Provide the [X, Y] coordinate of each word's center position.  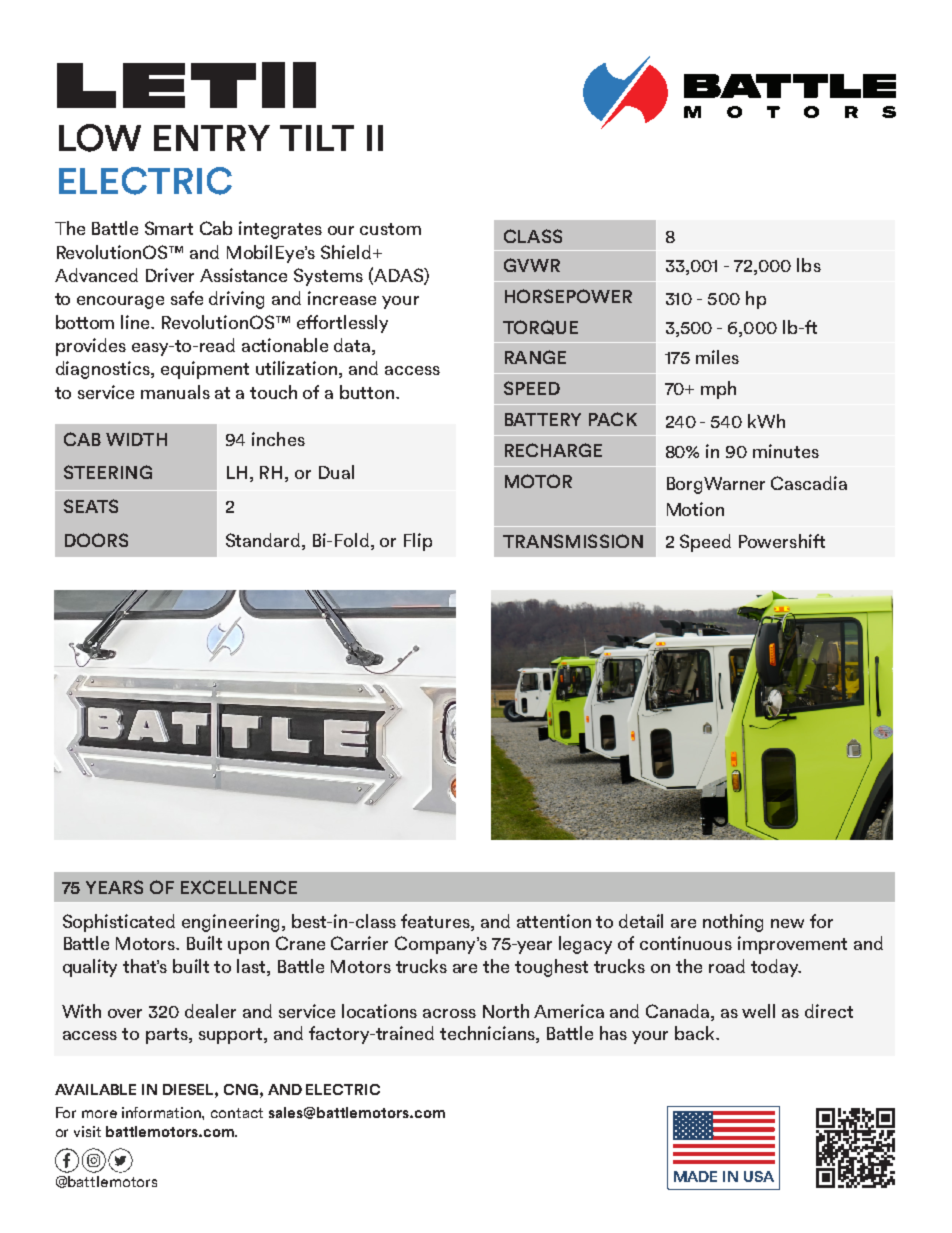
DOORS [96, 540]
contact [237, 1113]
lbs [809, 265]
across [449, 1013]
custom [390, 229]
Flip [418, 542]
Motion [695, 509]
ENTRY [212, 138]
